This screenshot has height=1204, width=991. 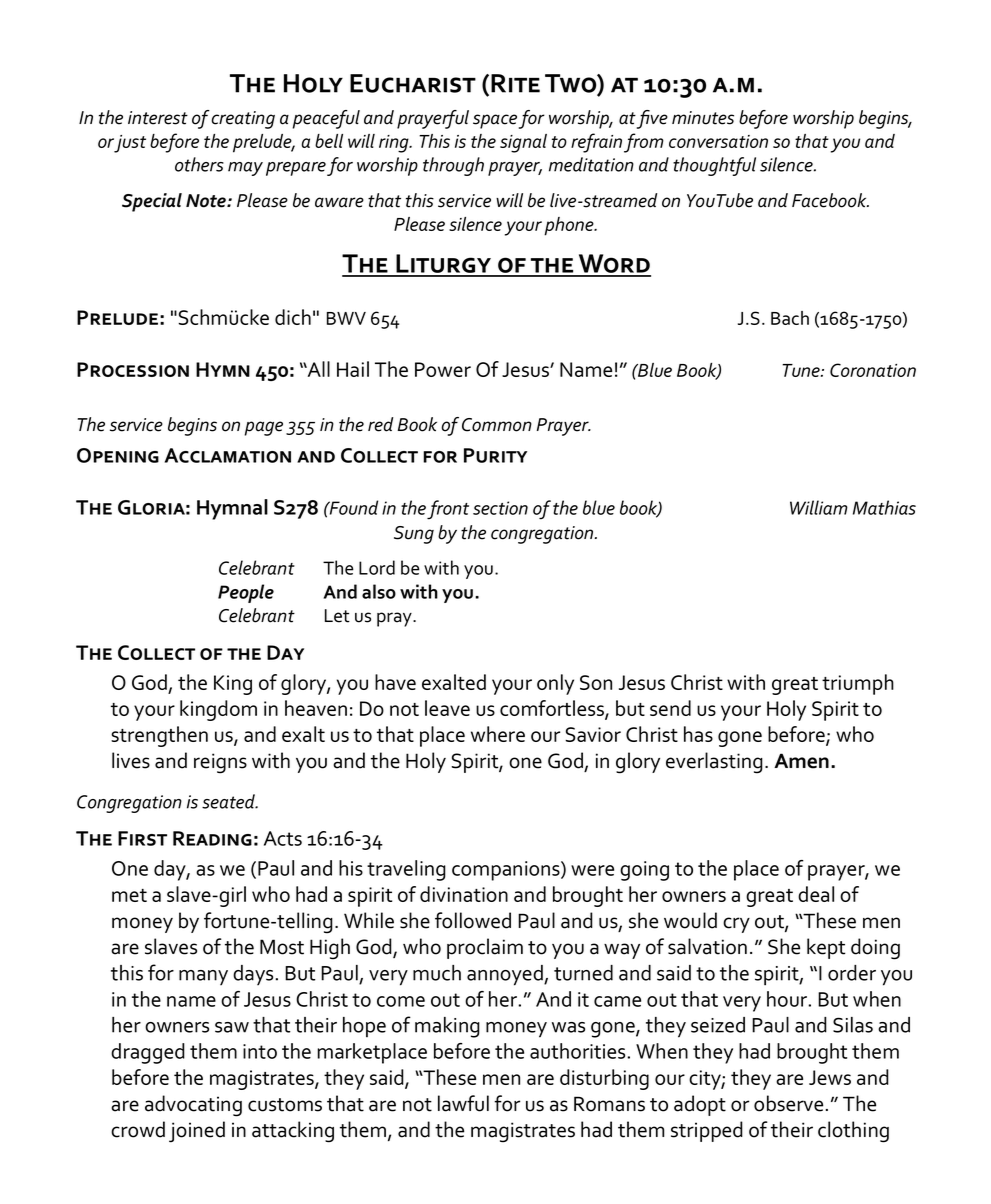 What do you see at coordinates (243, 120) in the screenshot?
I see `creating` at bounding box center [243, 120].
